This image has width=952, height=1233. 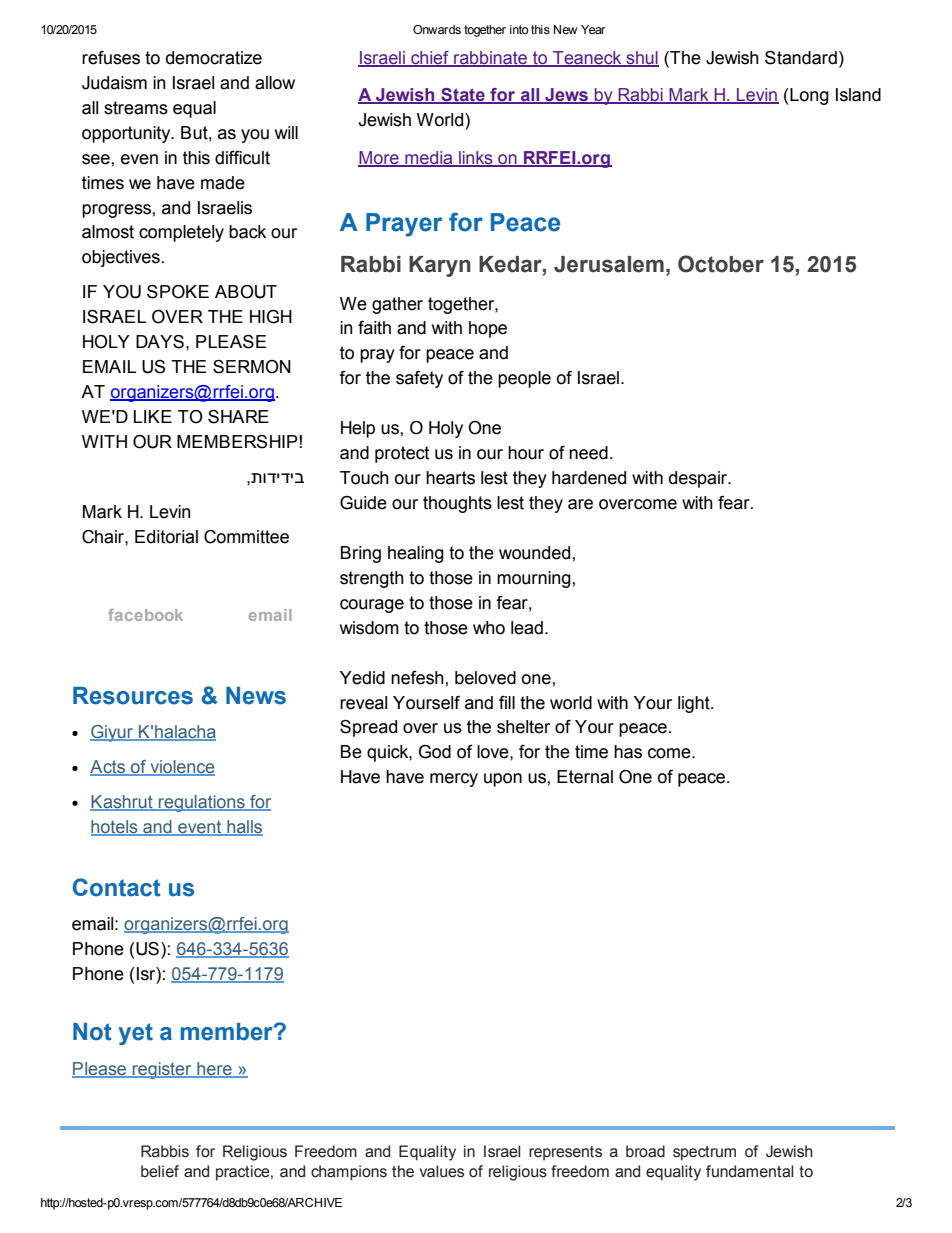 What do you see at coordinates (488, 329) in the image?
I see `hope` at bounding box center [488, 329].
